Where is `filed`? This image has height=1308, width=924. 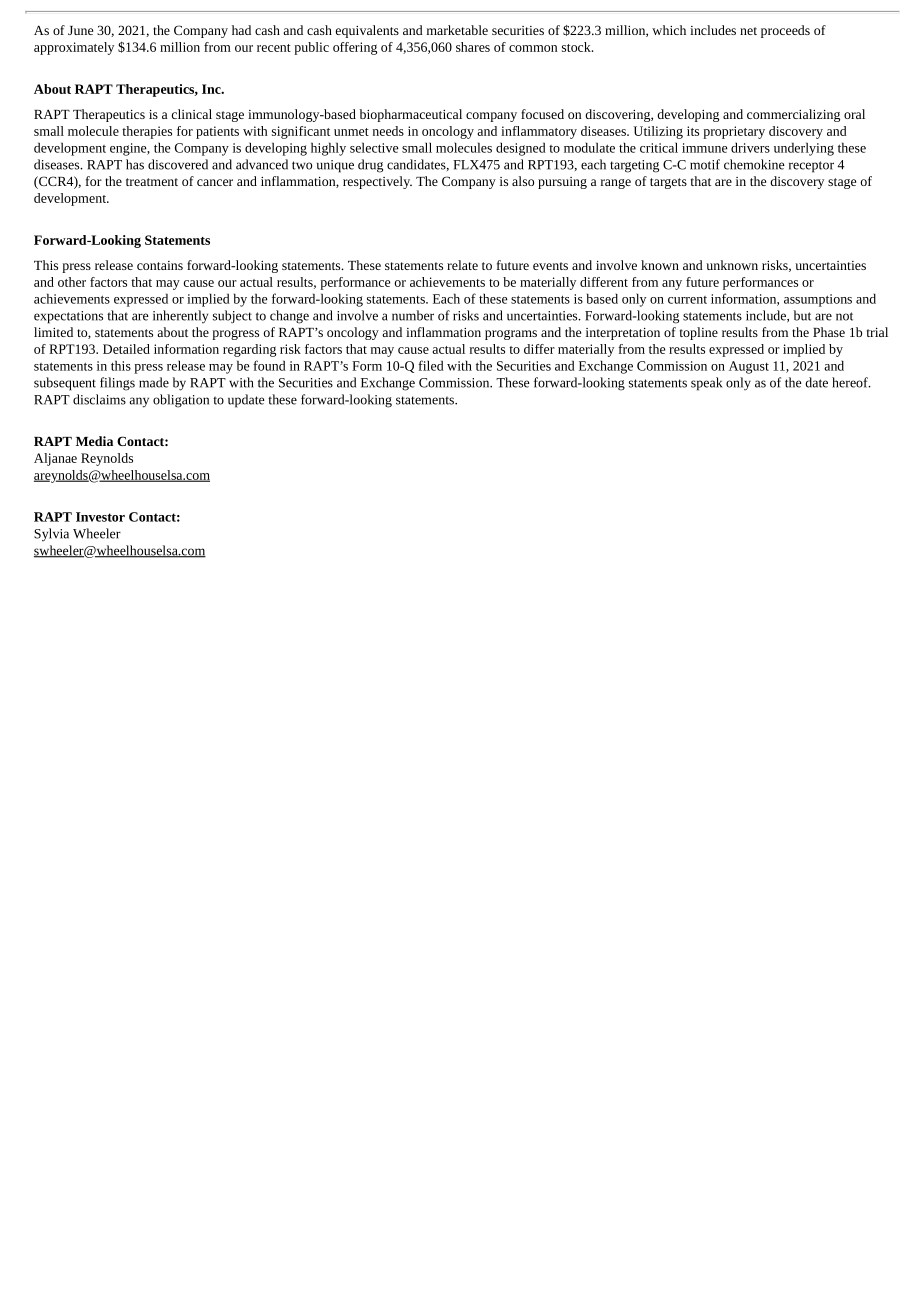 filed is located at coordinates (431, 365).
